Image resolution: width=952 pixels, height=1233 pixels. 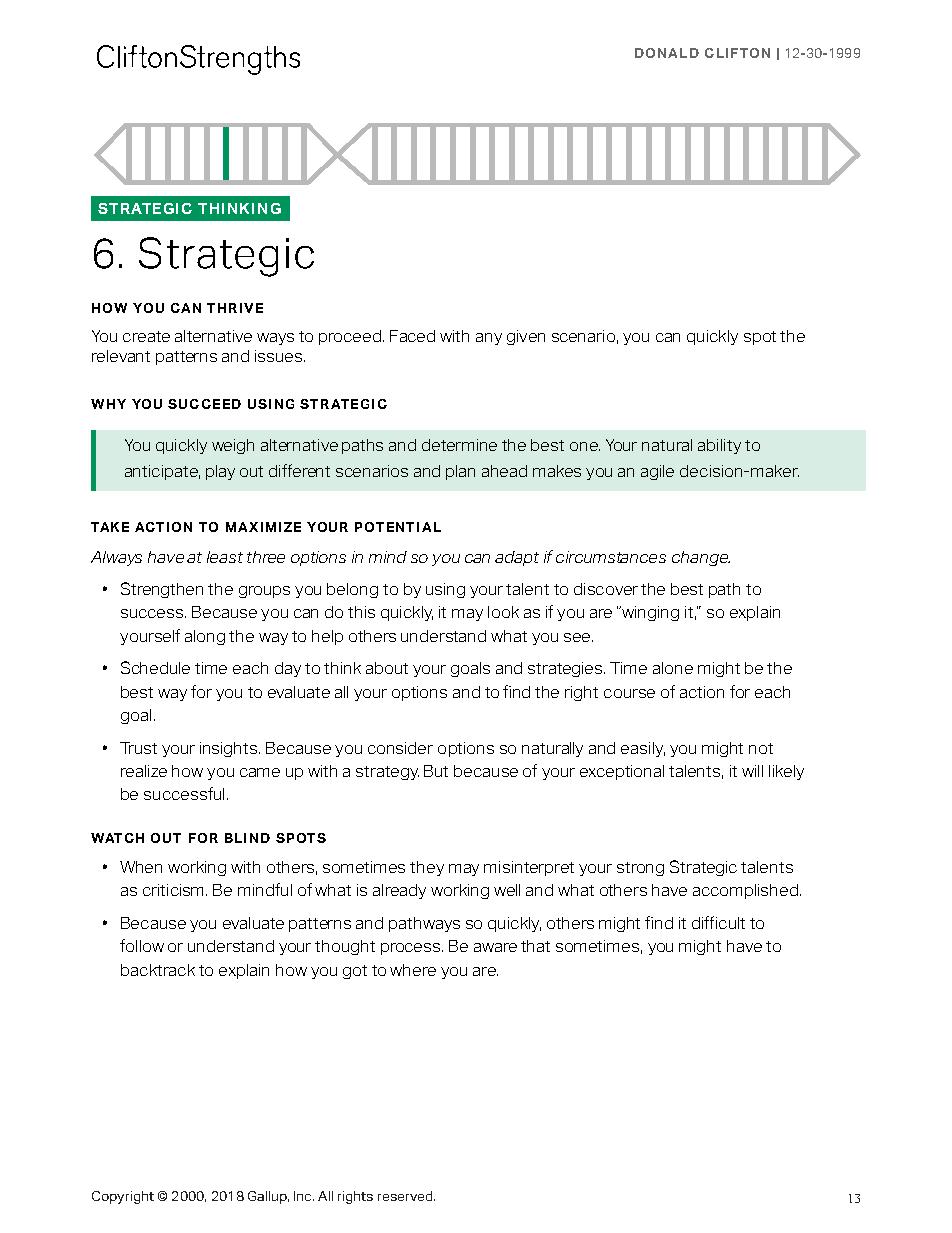 I want to click on Inc, so click(x=304, y=1196).
